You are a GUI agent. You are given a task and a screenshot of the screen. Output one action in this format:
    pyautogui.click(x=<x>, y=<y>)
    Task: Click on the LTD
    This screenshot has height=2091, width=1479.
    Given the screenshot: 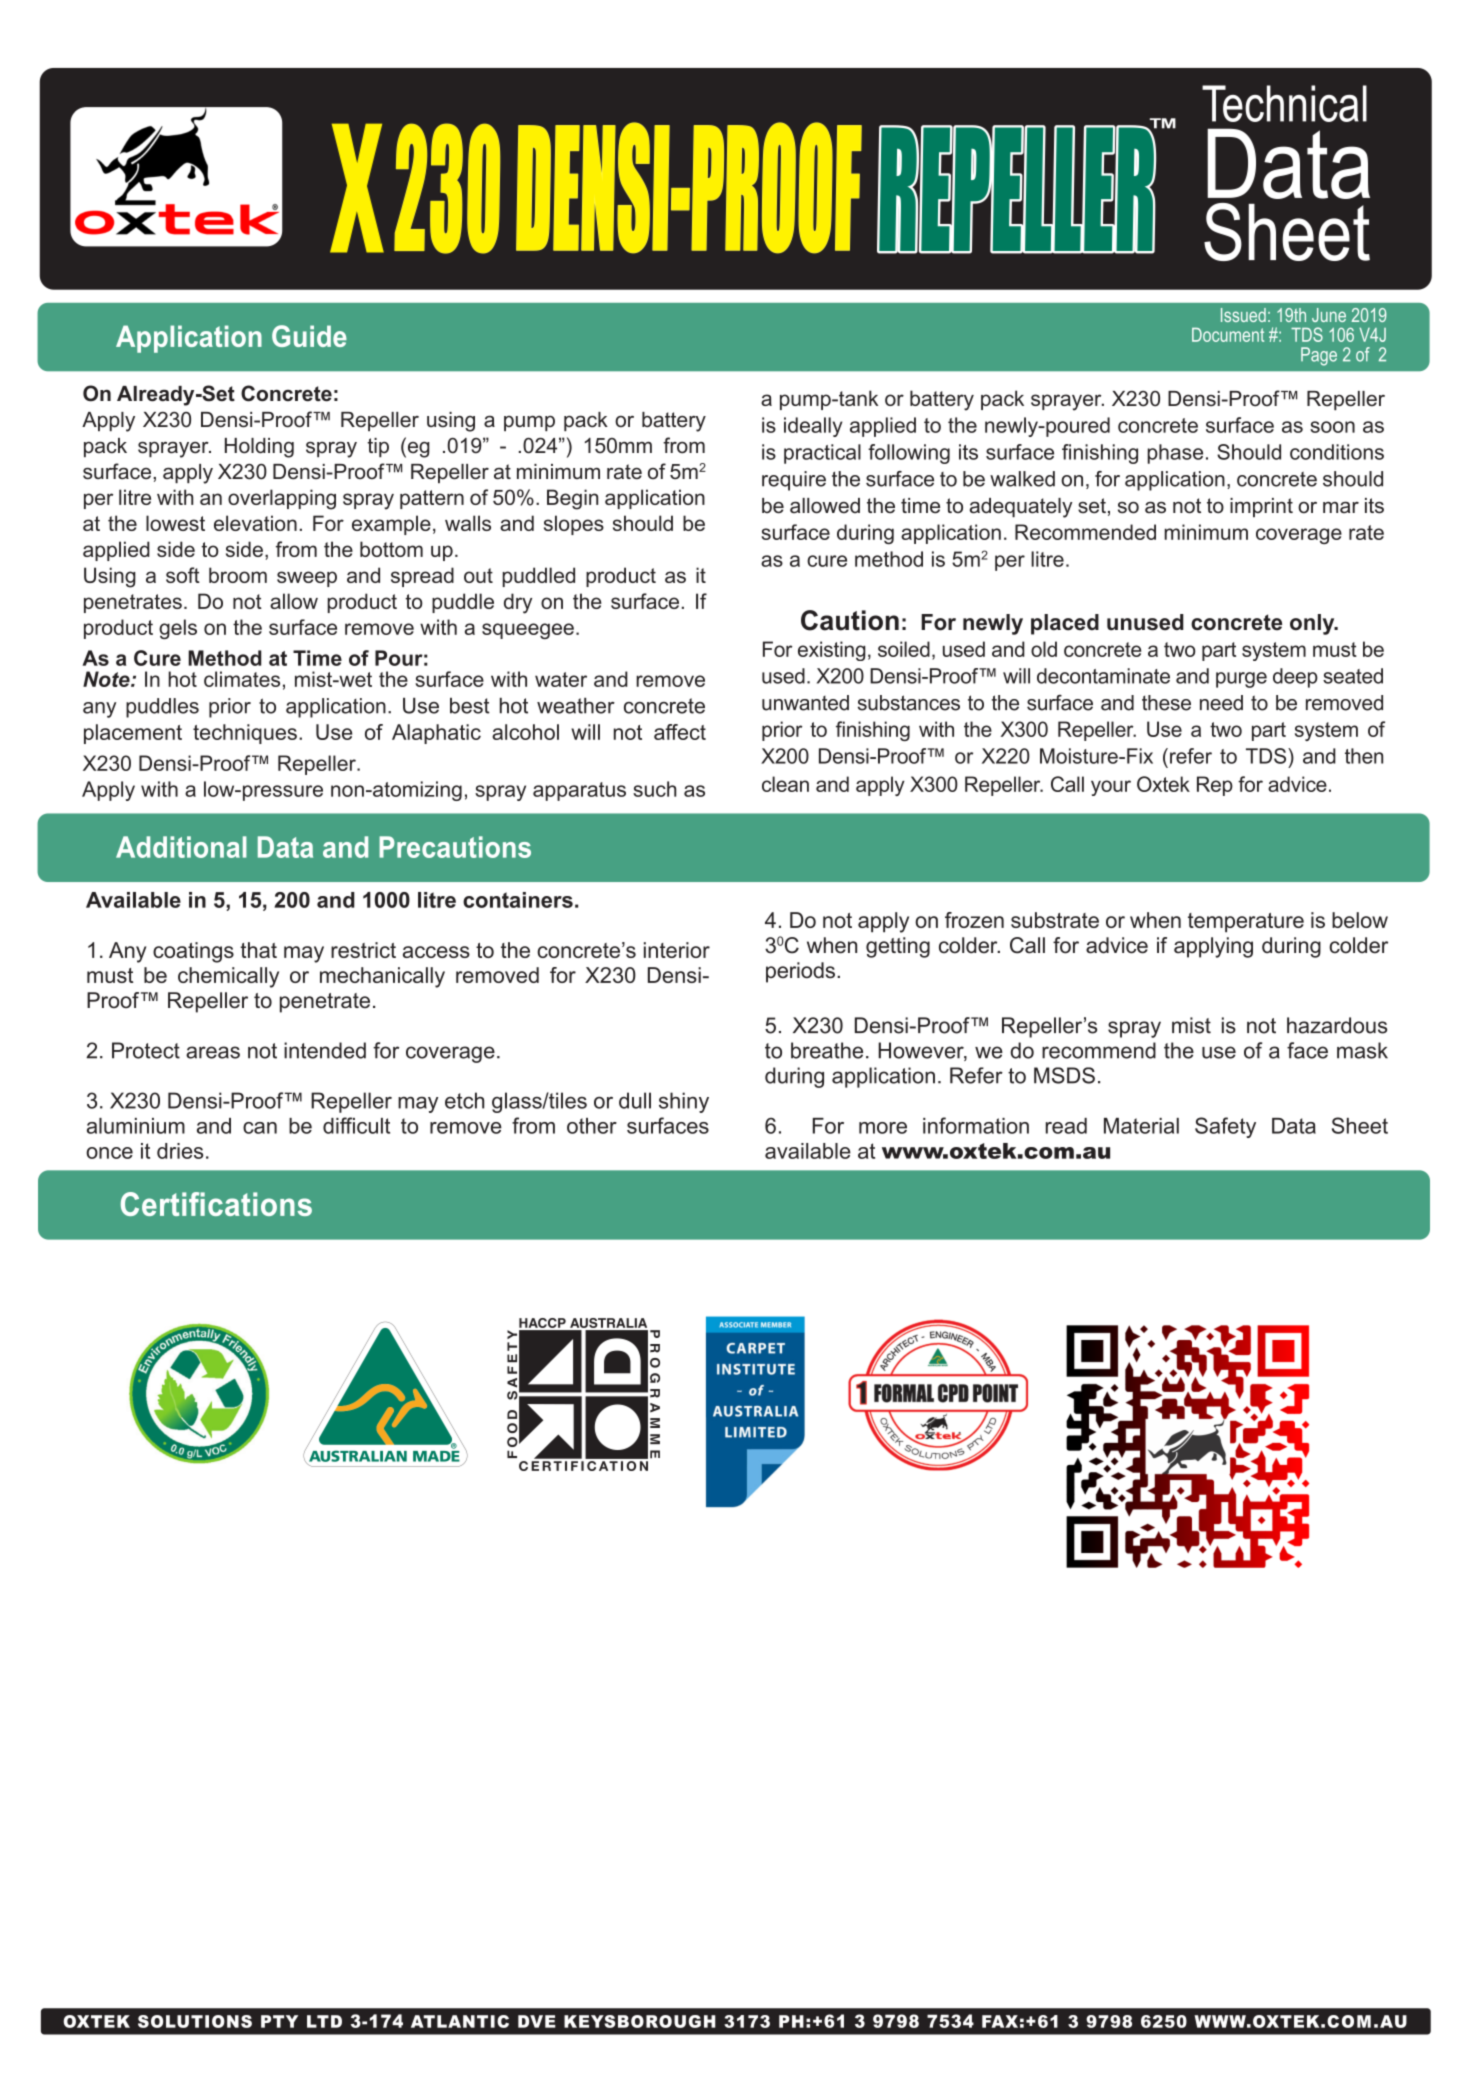 What is the action you would take?
    pyautogui.click(x=324, y=2021)
